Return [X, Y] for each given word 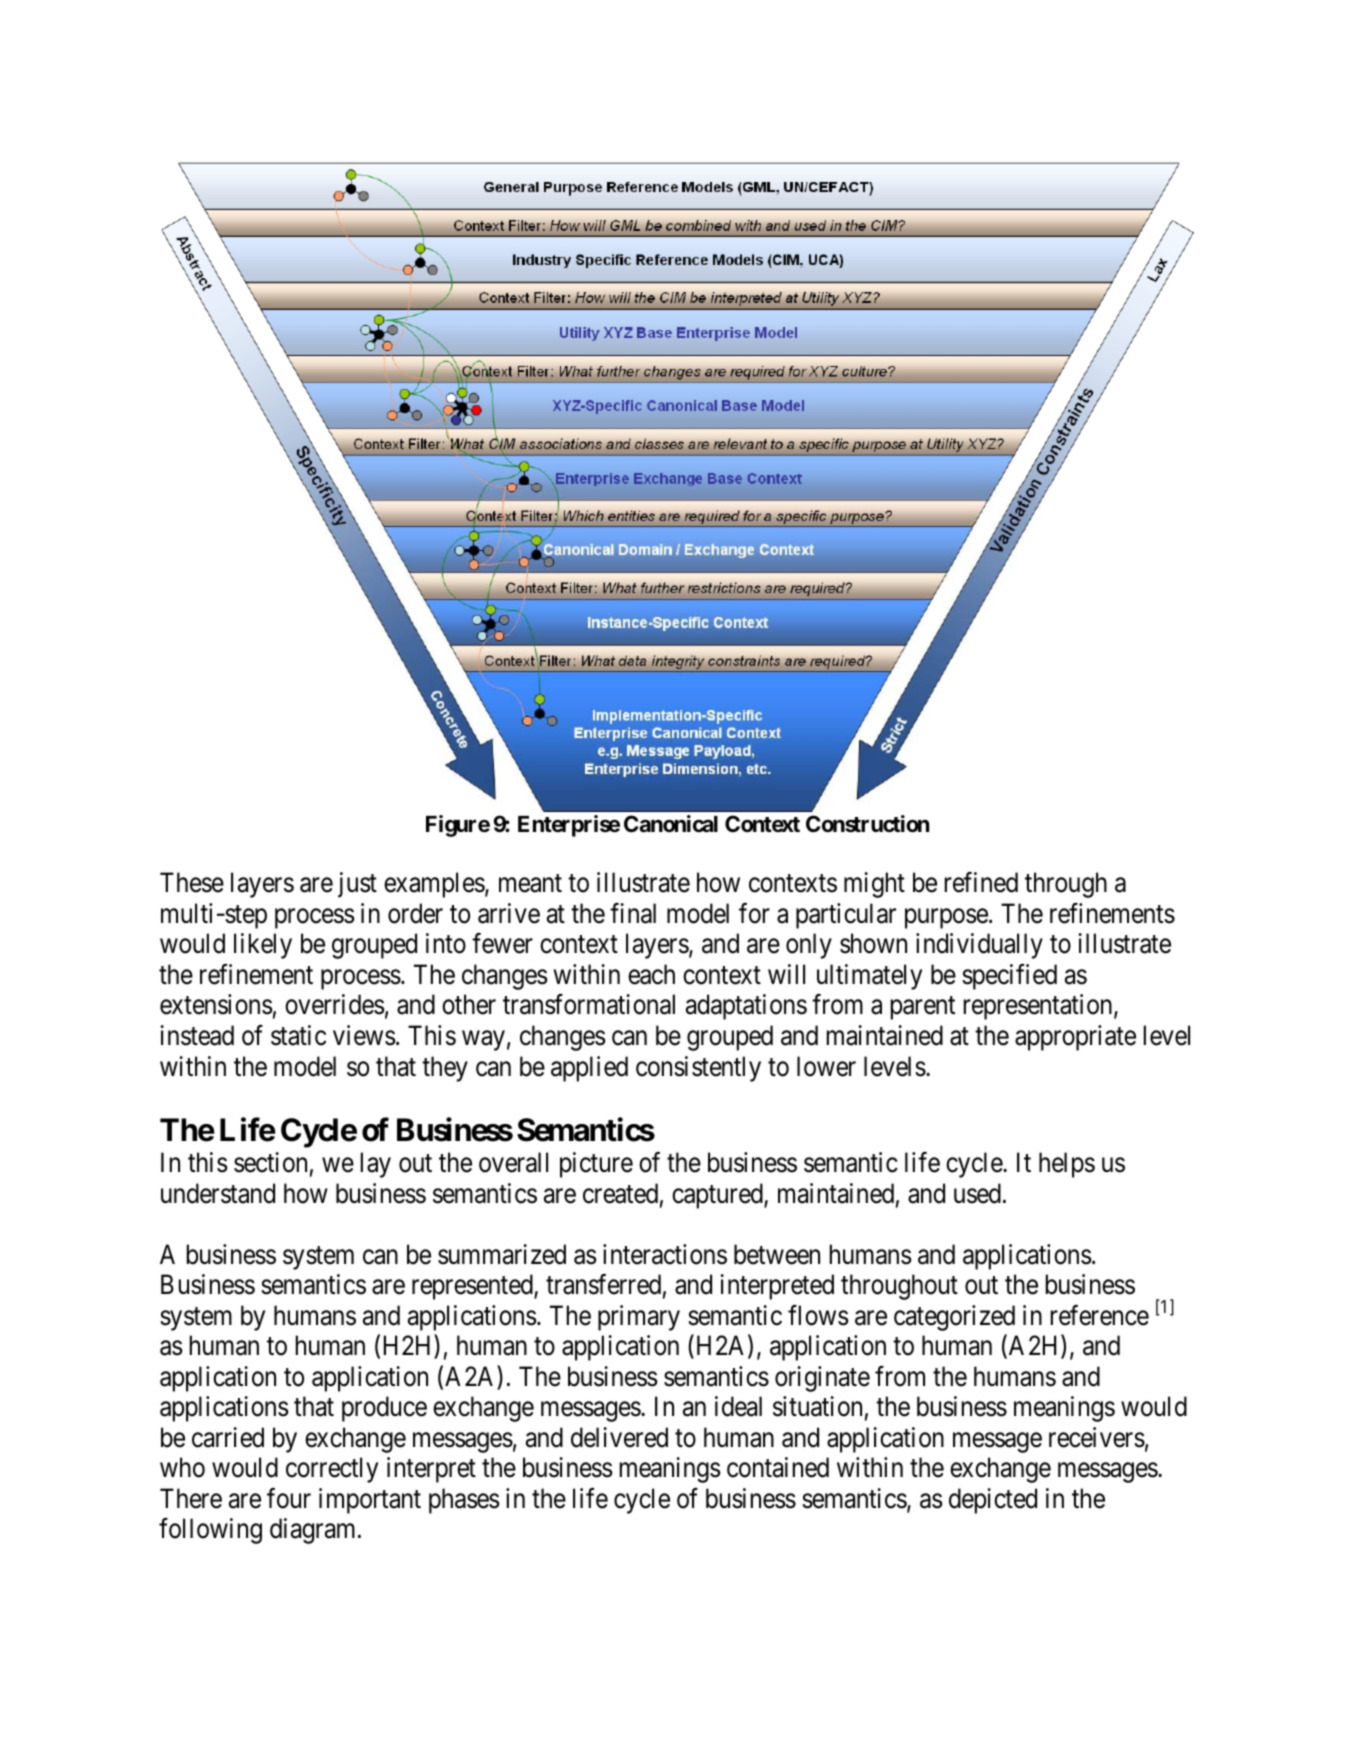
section [270, 1162]
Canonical [671, 824]
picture [596, 1165]
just [357, 885]
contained [778, 1467]
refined [981, 882]
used [977, 1193]
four [289, 1498]
